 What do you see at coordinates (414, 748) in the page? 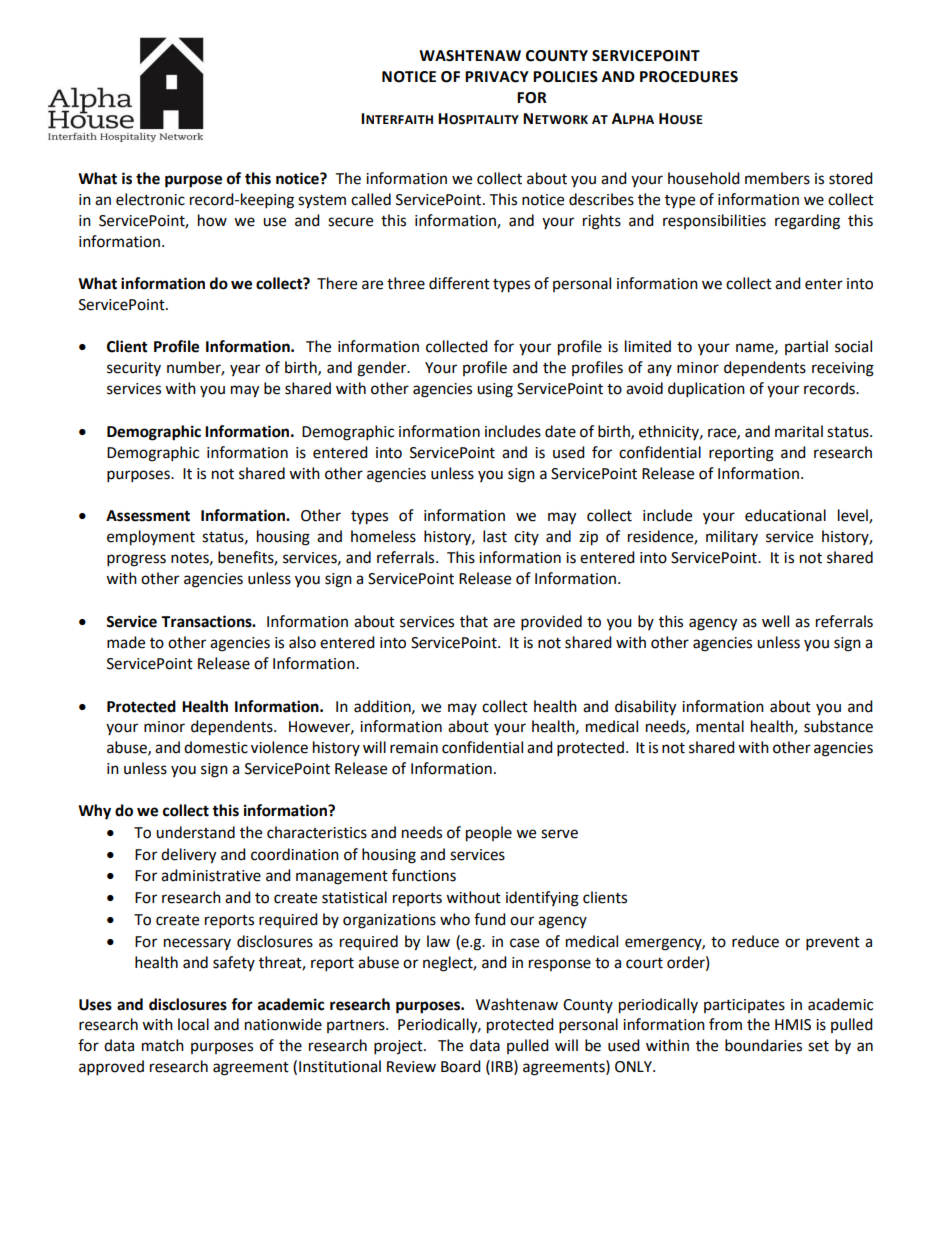
I see `remain` at bounding box center [414, 748].
